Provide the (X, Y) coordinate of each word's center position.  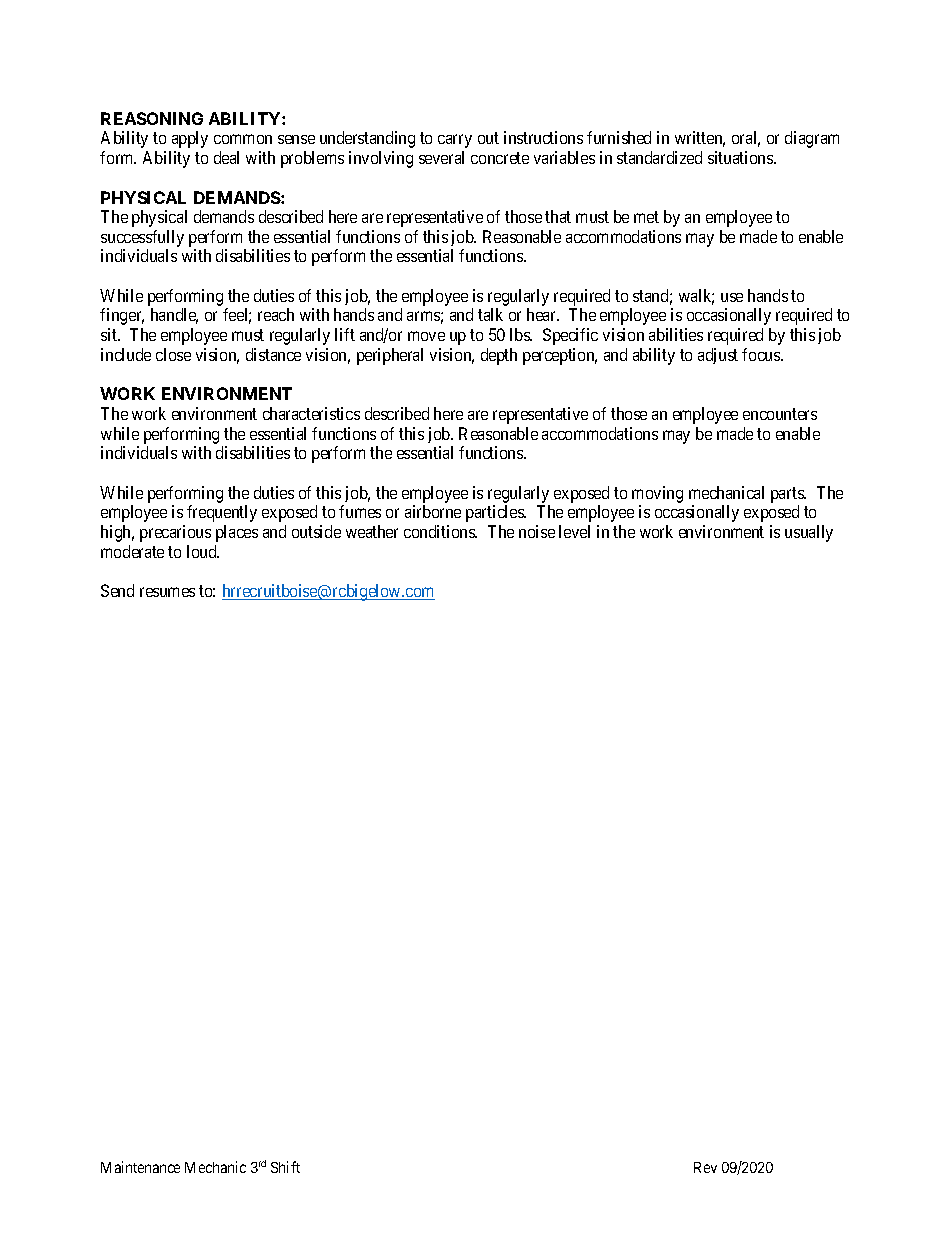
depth (499, 356)
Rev (705, 1167)
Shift (285, 1167)
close (173, 354)
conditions (440, 531)
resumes (167, 592)
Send (117, 590)
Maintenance (140, 1167)
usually (809, 533)
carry (455, 141)
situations (741, 157)
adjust (718, 356)
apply (190, 139)
